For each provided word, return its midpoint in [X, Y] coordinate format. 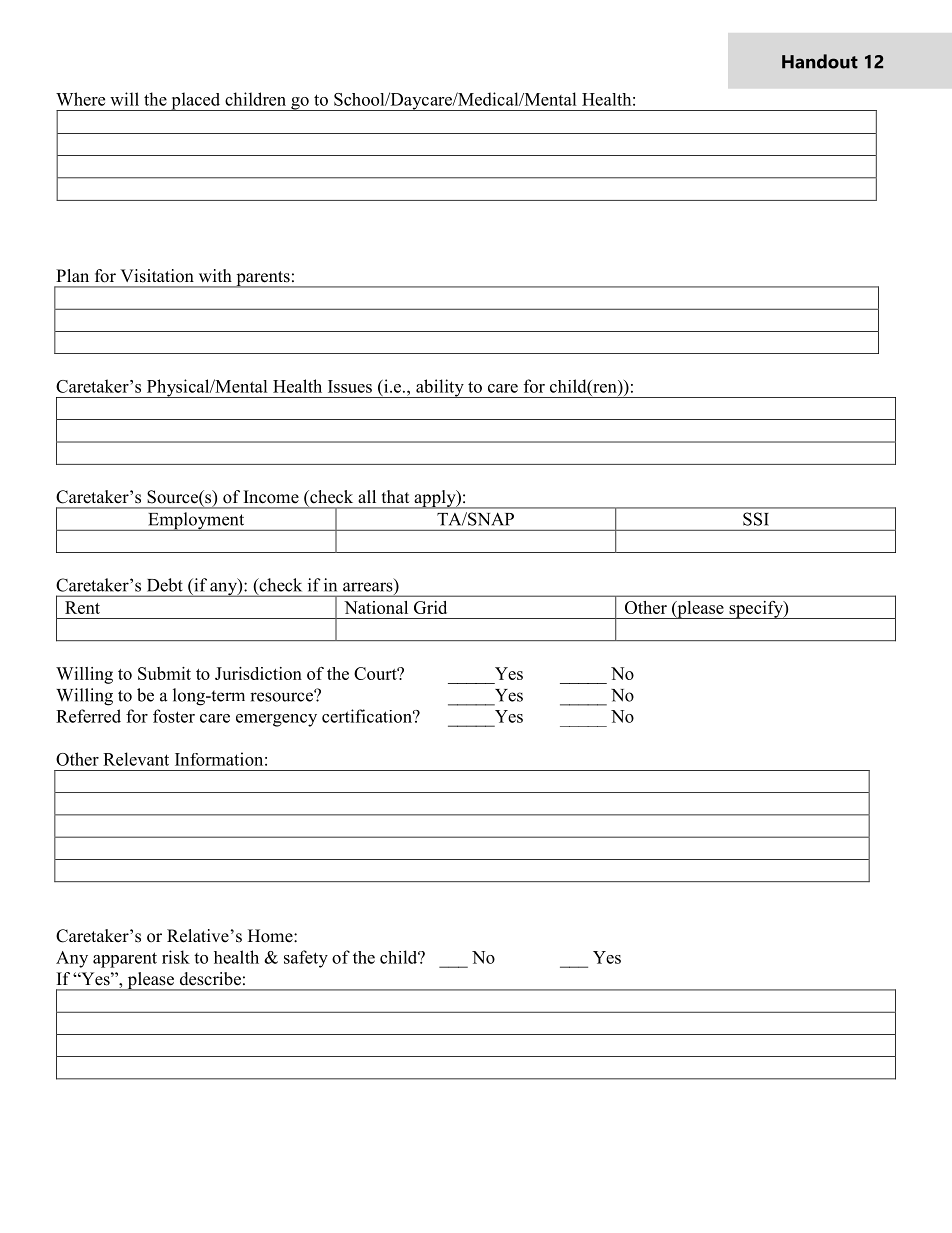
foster [174, 716]
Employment [196, 521]
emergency [276, 720]
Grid [430, 607]
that [395, 496]
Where [80, 99]
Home [271, 936]
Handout [820, 61]
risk [176, 957]
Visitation [157, 276]
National [376, 607]
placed [196, 101]
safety [306, 959]
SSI [755, 519]
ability [440, 388]
